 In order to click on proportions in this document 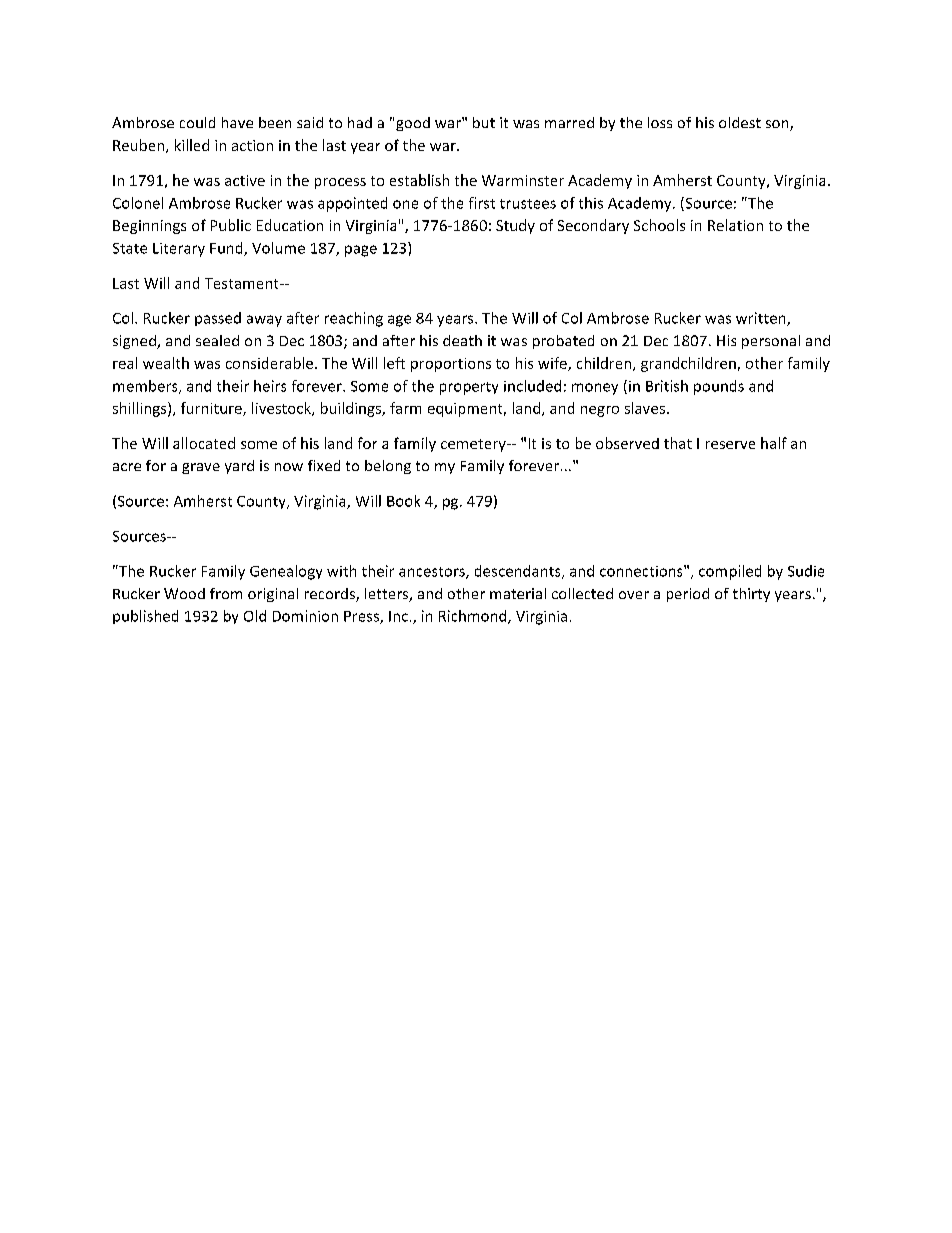, I will do `click(451, 365)`.
